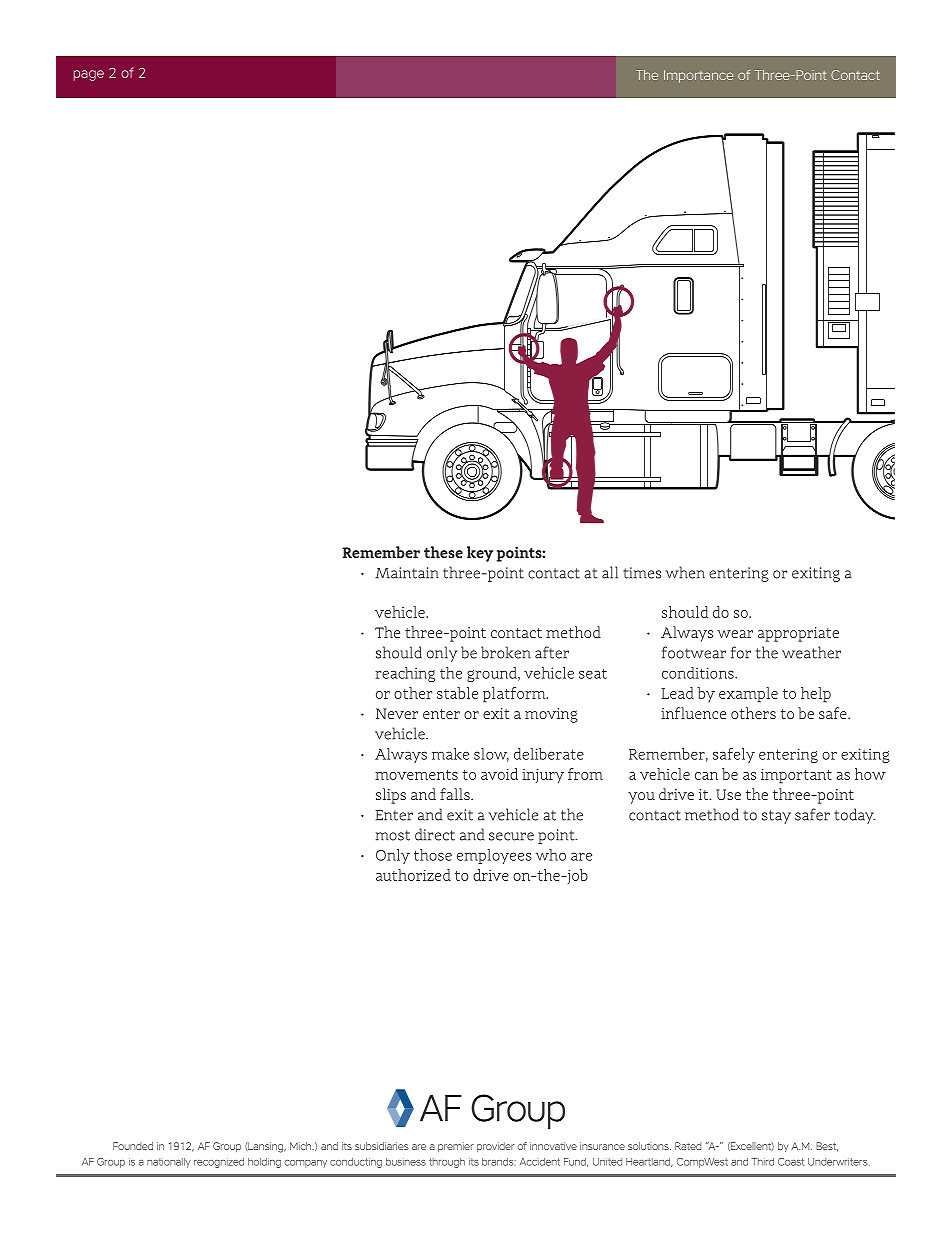  What do you see at coordinates (391, 796) in the screenshot?
I see `slips` at bounding box center [391, 796].
